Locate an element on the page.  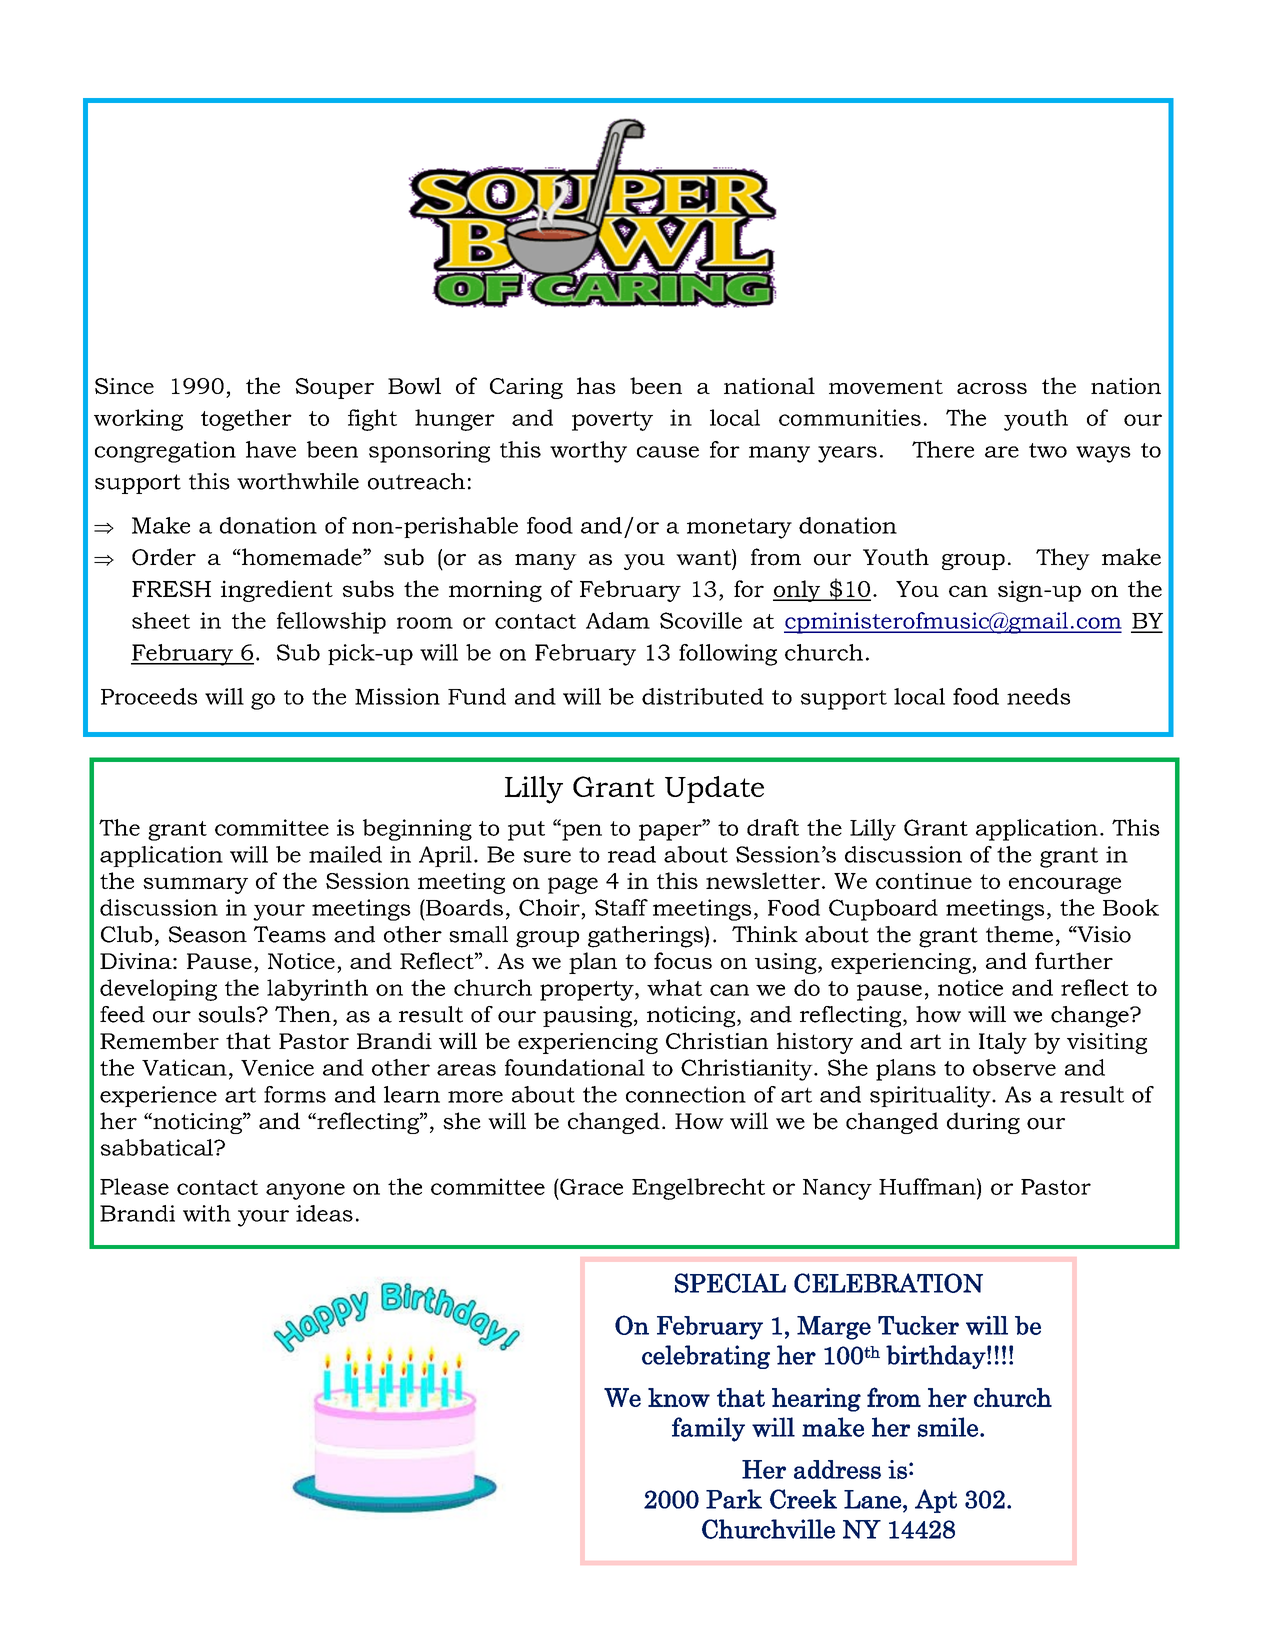
across is located at coordinates (992, 388).
